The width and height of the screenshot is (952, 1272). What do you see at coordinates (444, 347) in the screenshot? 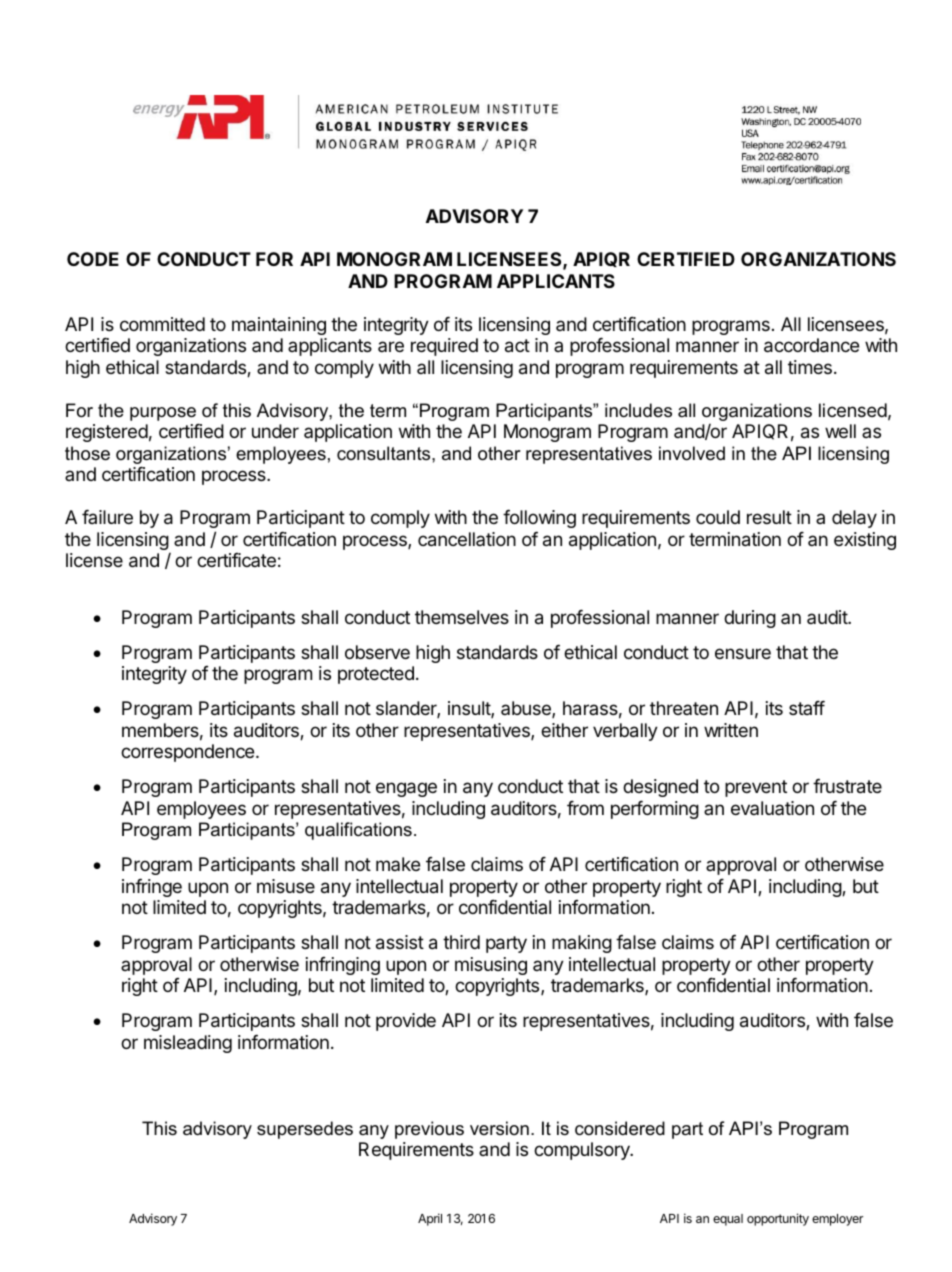
I see `required` at bounding box center [444, 347].
